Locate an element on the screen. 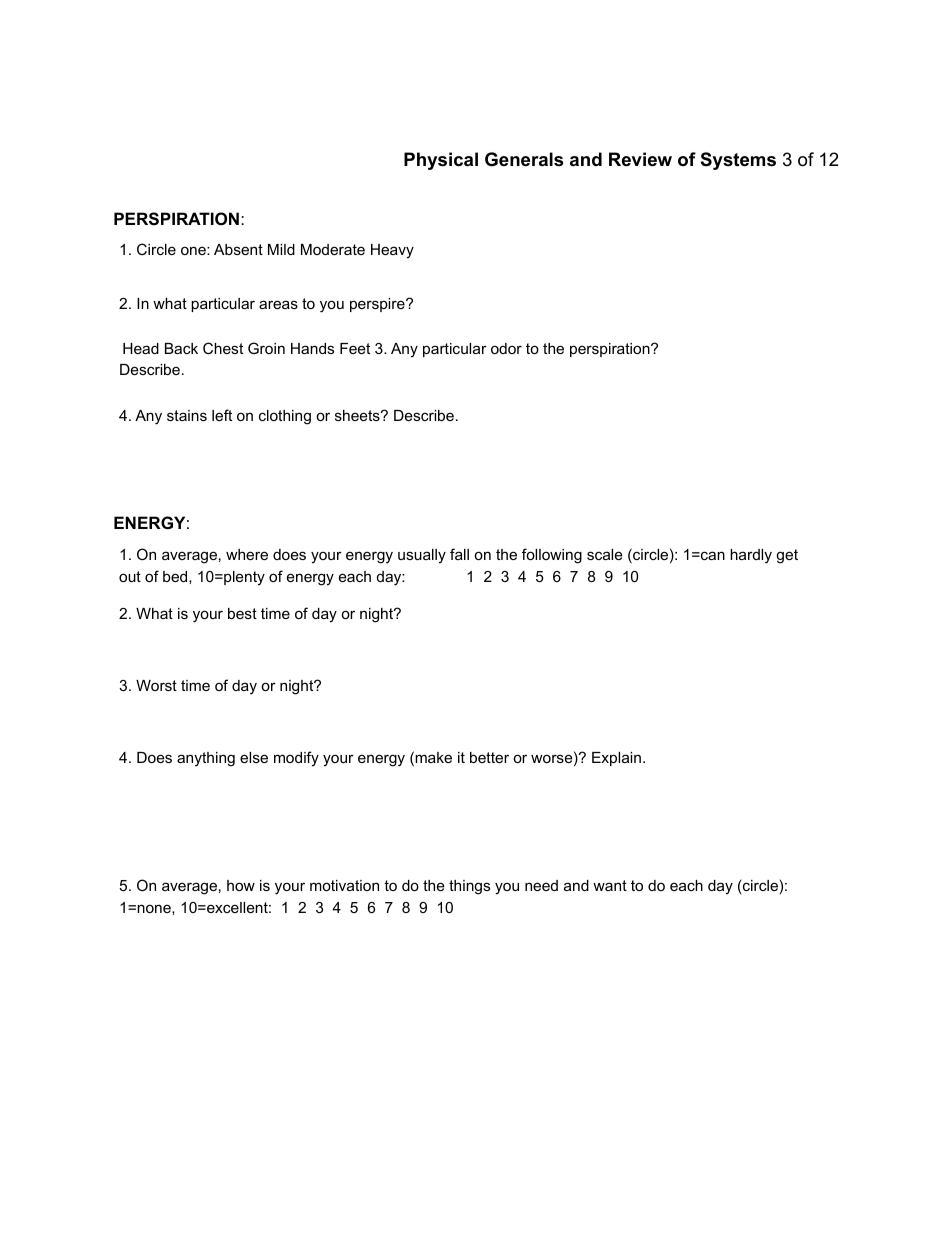 This screenshot has width=952, height=1233. how is located at coordinates (241, 885).
